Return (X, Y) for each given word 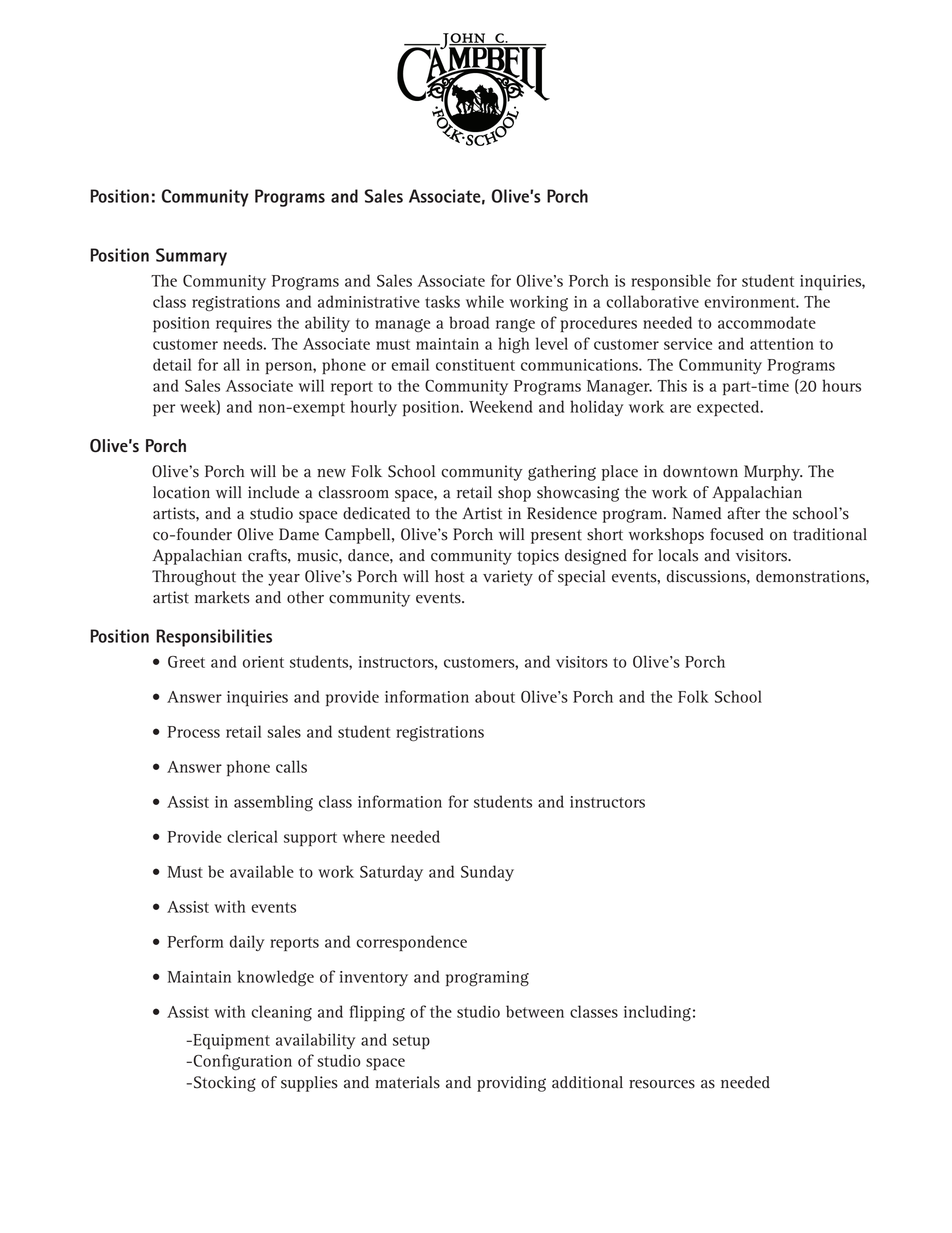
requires (244, 324)
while (485, 301)
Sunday (487, 873)
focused (737, 534)
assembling (273, 803)
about (495, 696)
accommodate (767, 322)
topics (538, 557)
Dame (299, 534)
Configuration (241, 1062)
